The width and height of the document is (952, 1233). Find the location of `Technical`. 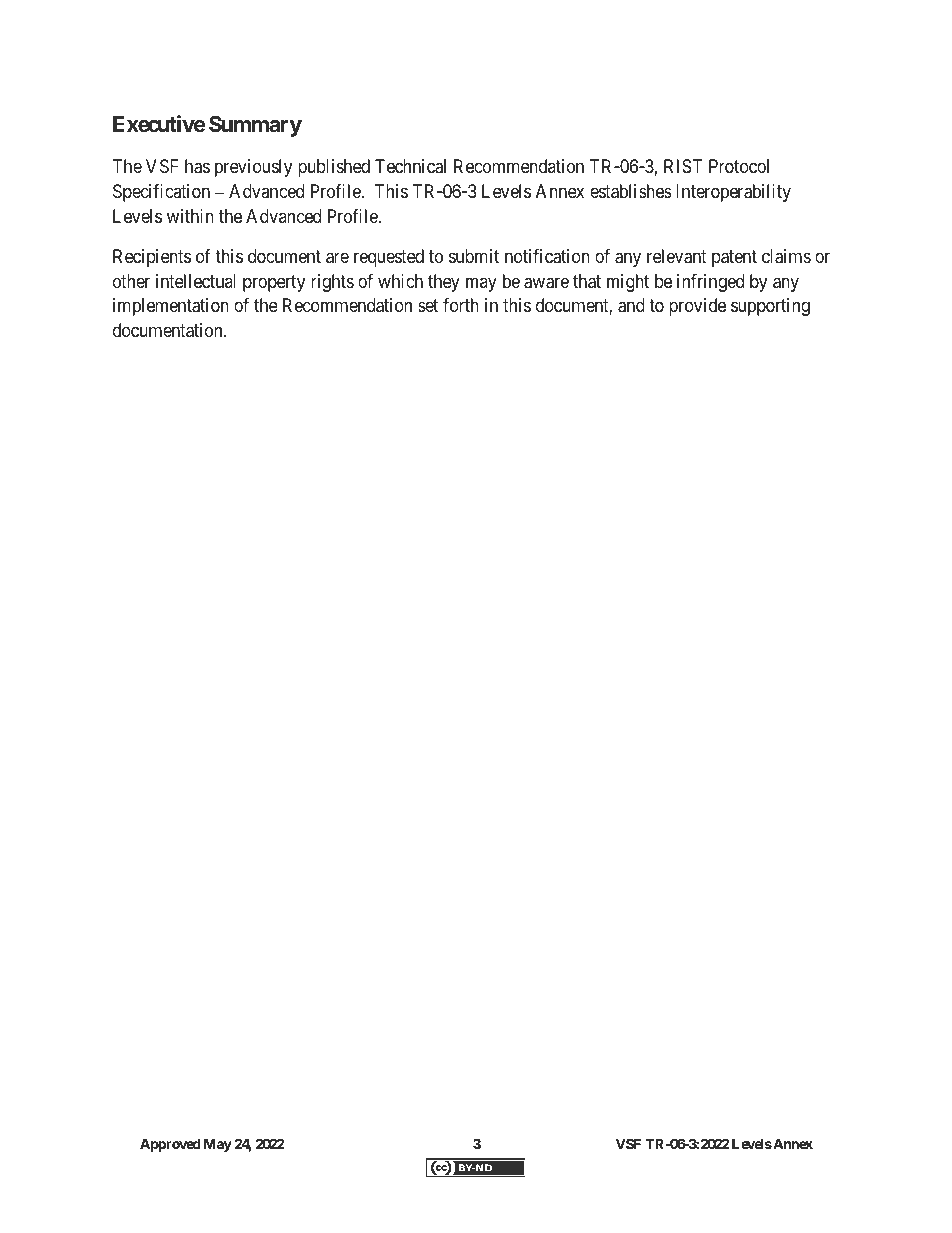

Technical is located at coordinates (410, 166).
